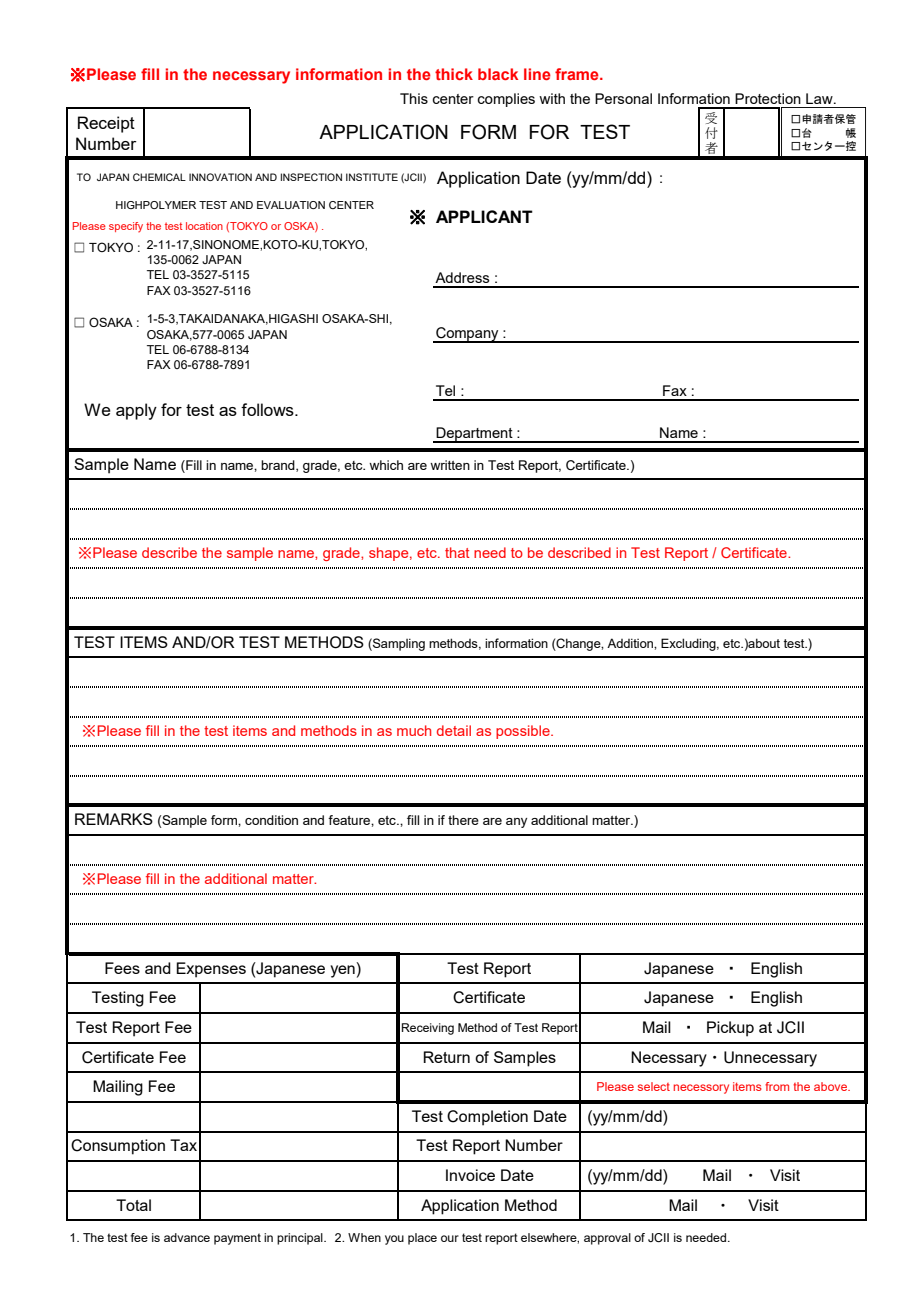  Describe the element at coordinates (524, 732) in the page. I see `possible` at that location.
